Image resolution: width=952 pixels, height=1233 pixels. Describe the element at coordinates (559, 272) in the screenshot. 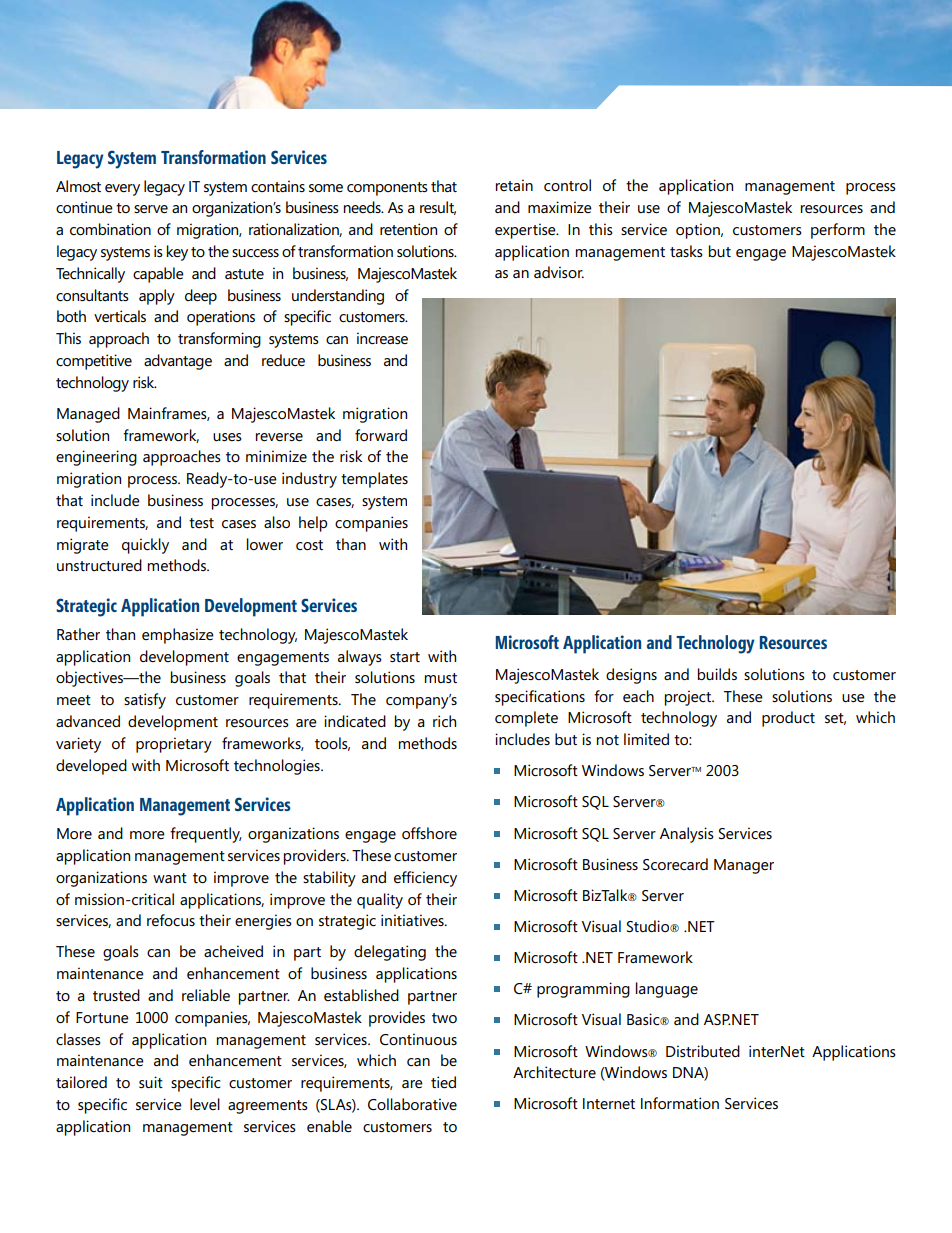

I see `advisor` at that location.
